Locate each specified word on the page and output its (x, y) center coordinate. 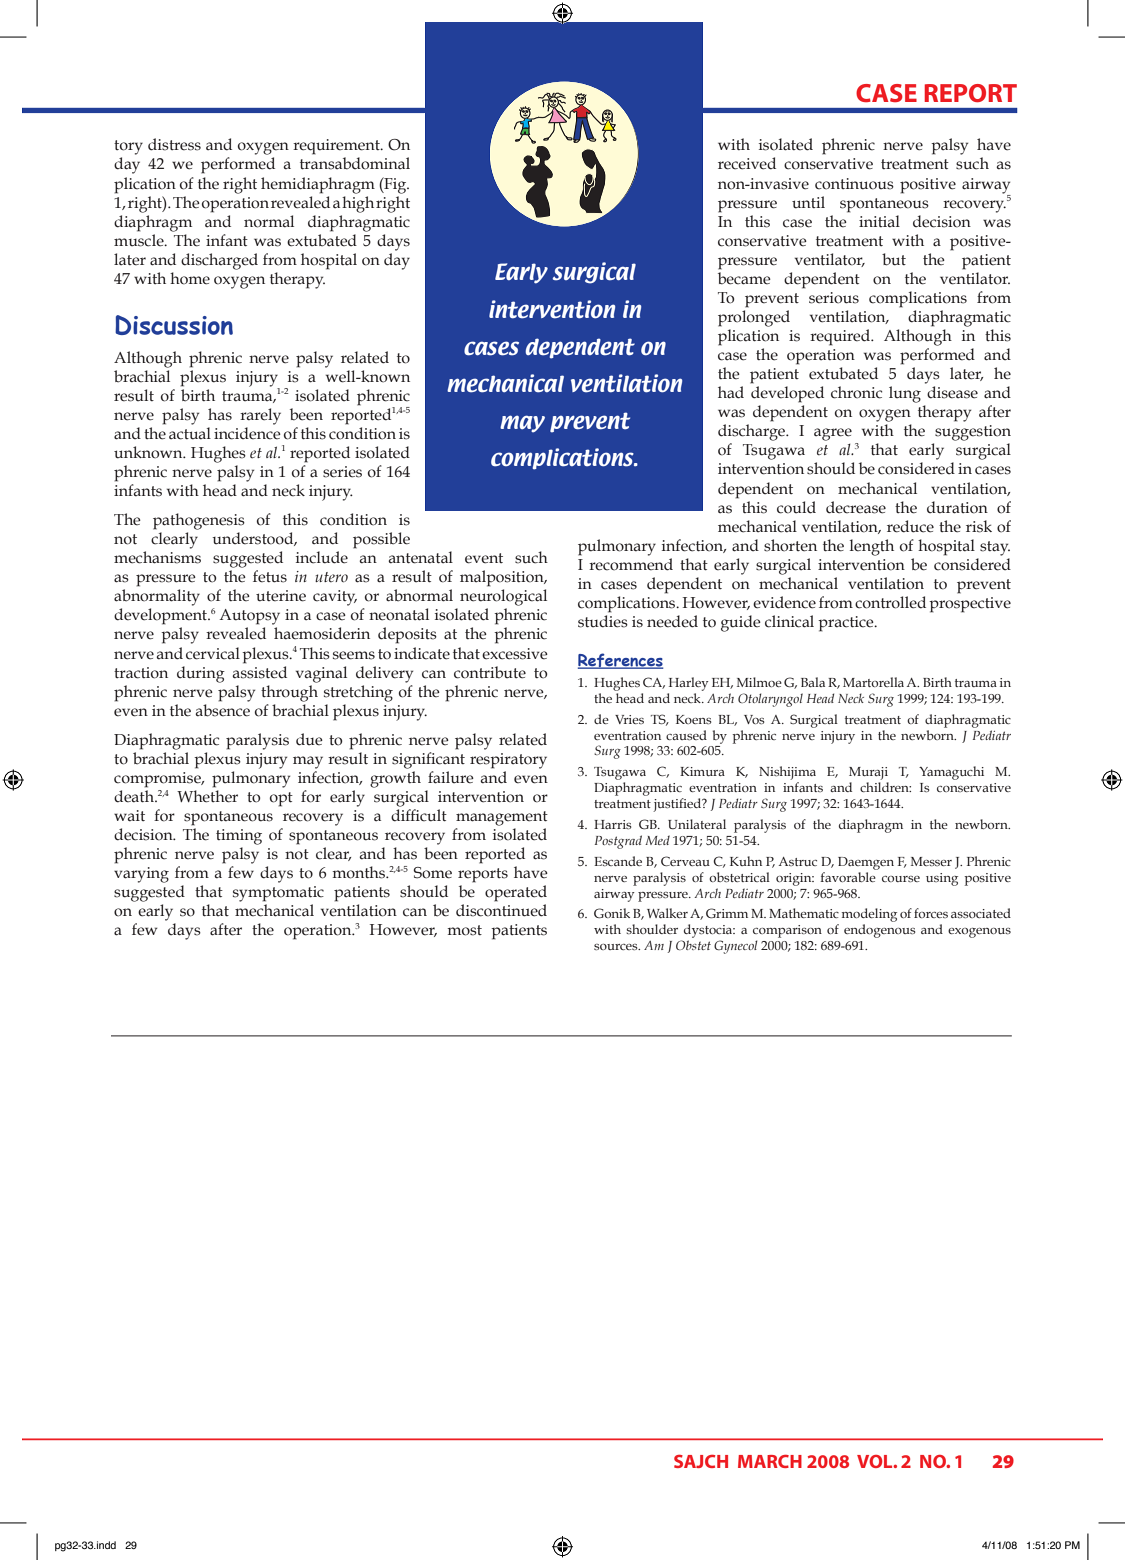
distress (174, 144)
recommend (631, 564)
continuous (854, 184)
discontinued (501, 910)
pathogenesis (199, 521)
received (747, 163)
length (872, 547)
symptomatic (278, 894)
